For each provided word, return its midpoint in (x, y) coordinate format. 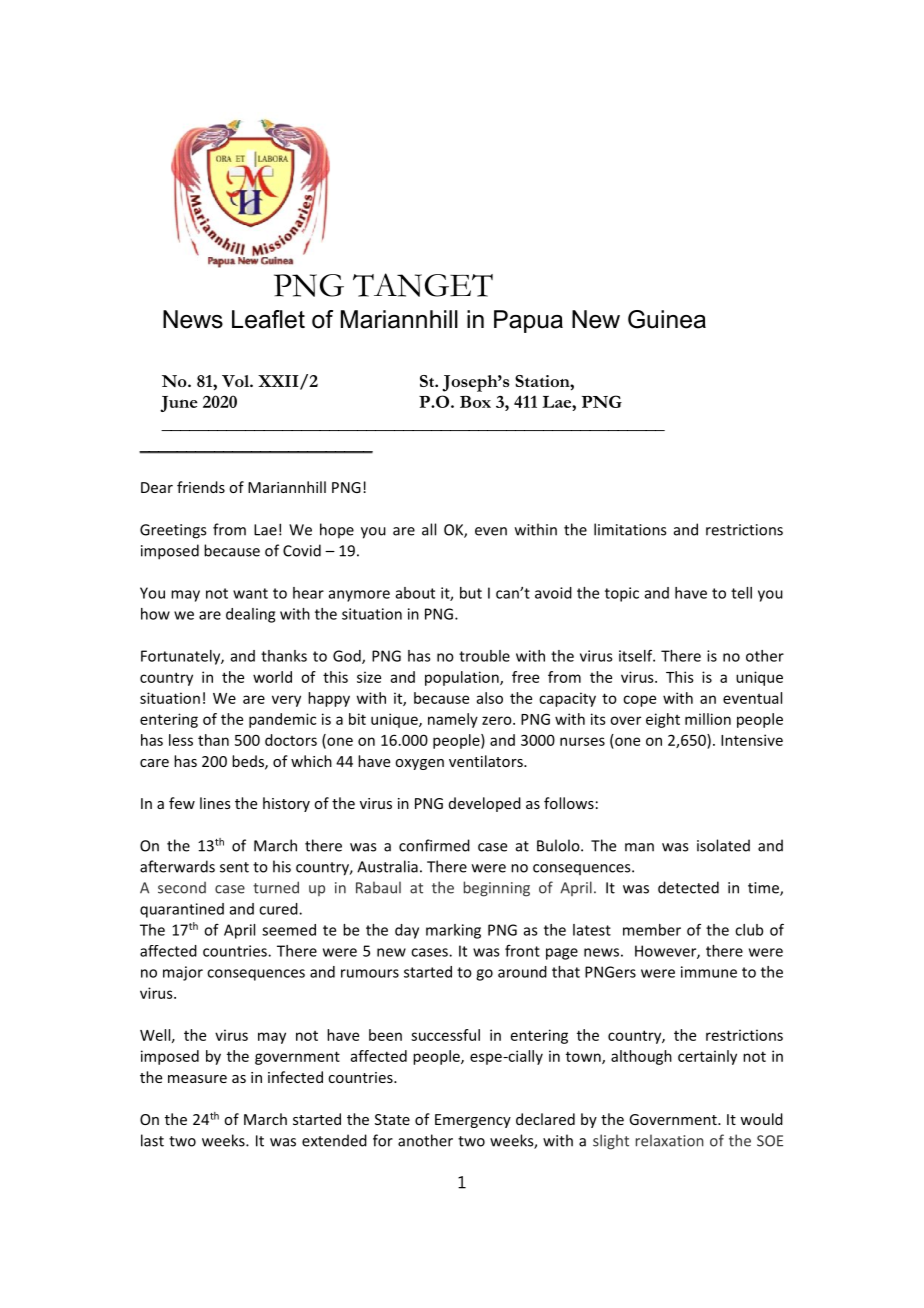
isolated (723, 845)
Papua (528, 321)
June (179, 404)
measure (197, 1079)
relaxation (670, 1140)
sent (234, 867)
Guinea (667, 319)
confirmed (434, 845)
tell (741, 593)
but (471, 593)
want (250, 593)
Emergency (473, 1121)
